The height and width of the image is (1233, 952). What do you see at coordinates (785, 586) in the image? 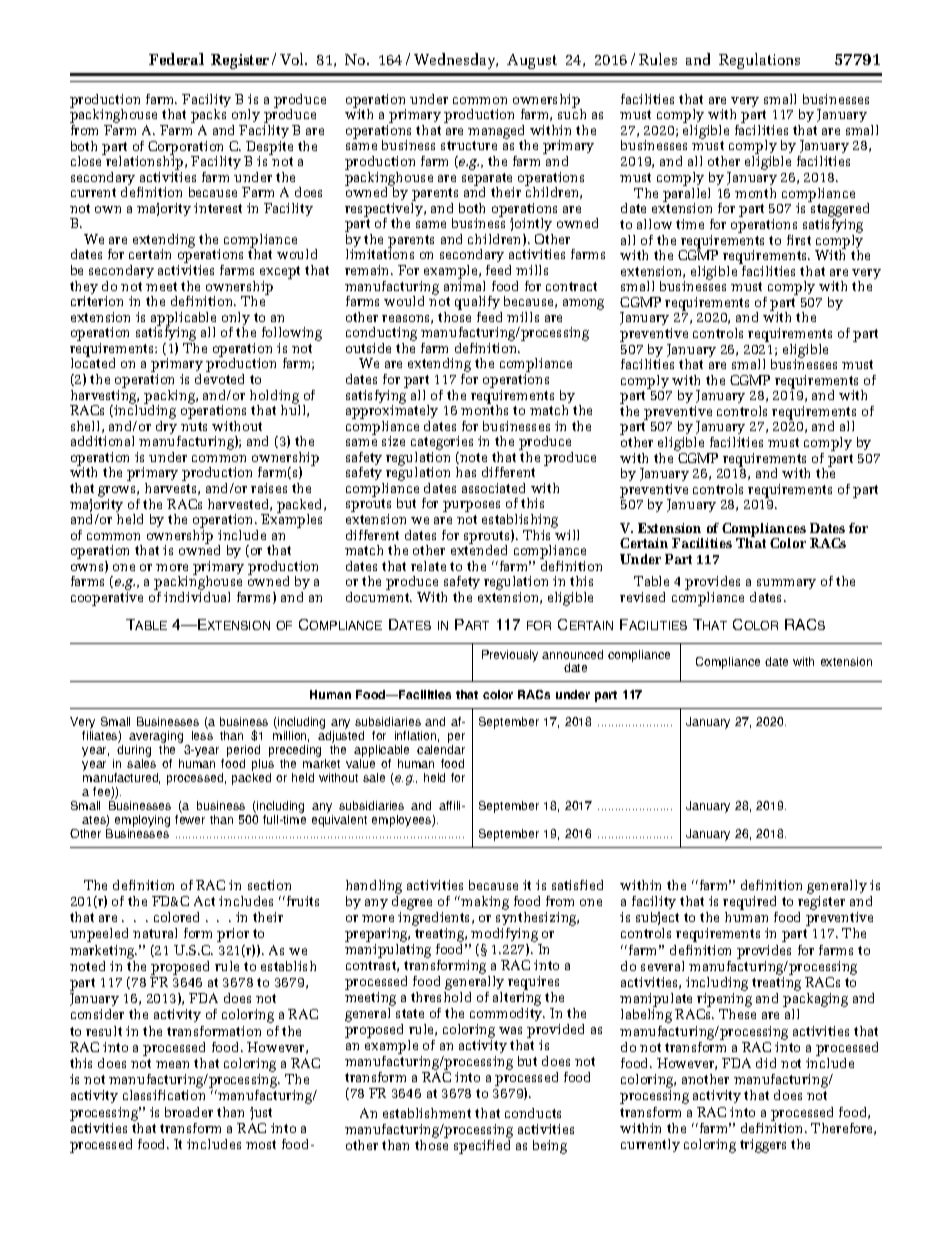
I see `summary` at bounding box center [785, 586].
